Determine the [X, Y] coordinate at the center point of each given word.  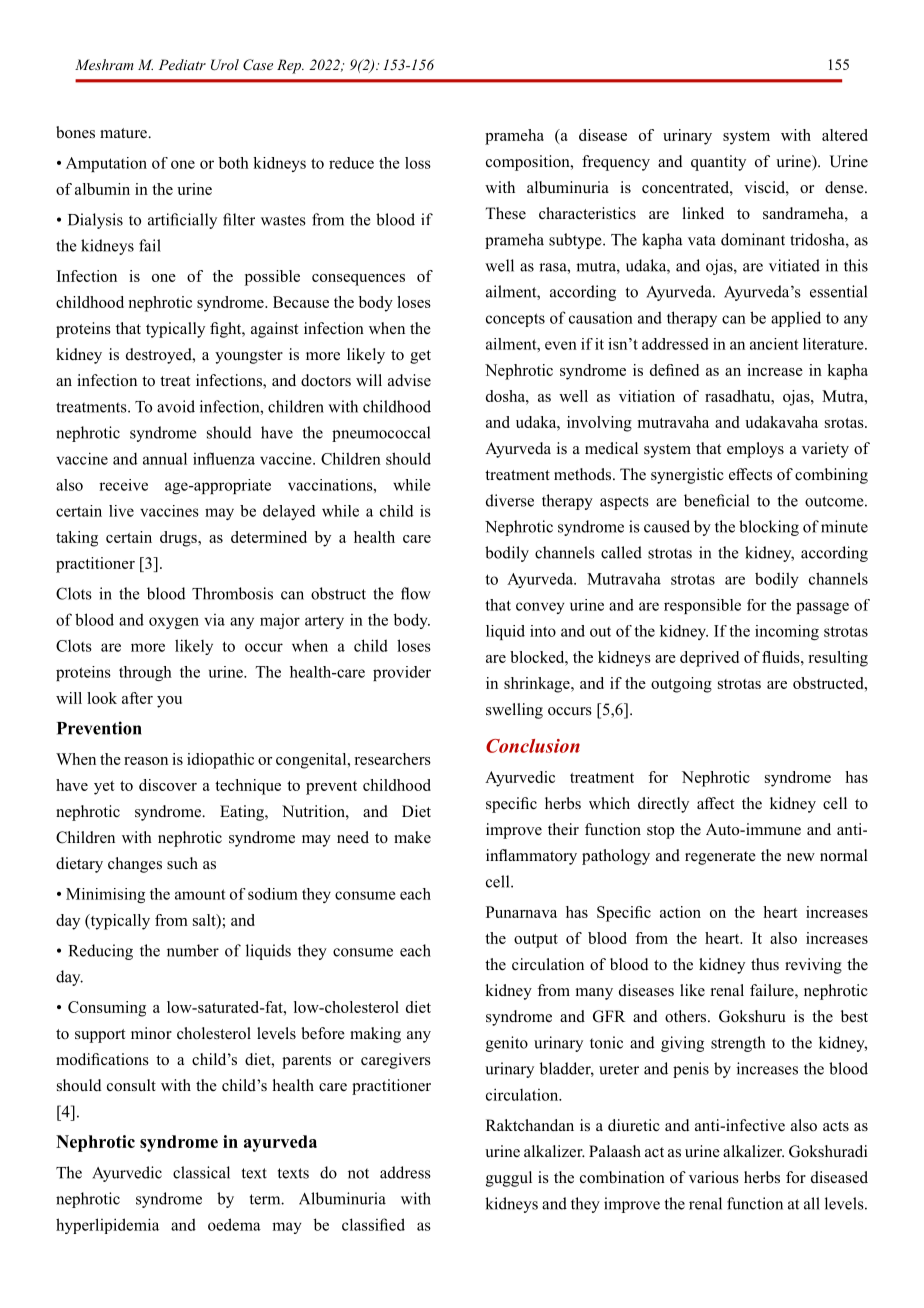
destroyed [160, 356]
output [536, 941]
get [420, 357]
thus [765, 964]
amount [200, 894]
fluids [782, 657]
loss [418, 163]
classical [201, 1172]
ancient [774, 344]
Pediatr [182, 64]
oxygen [174, 623]
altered [845, 135]
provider [402, 673]
